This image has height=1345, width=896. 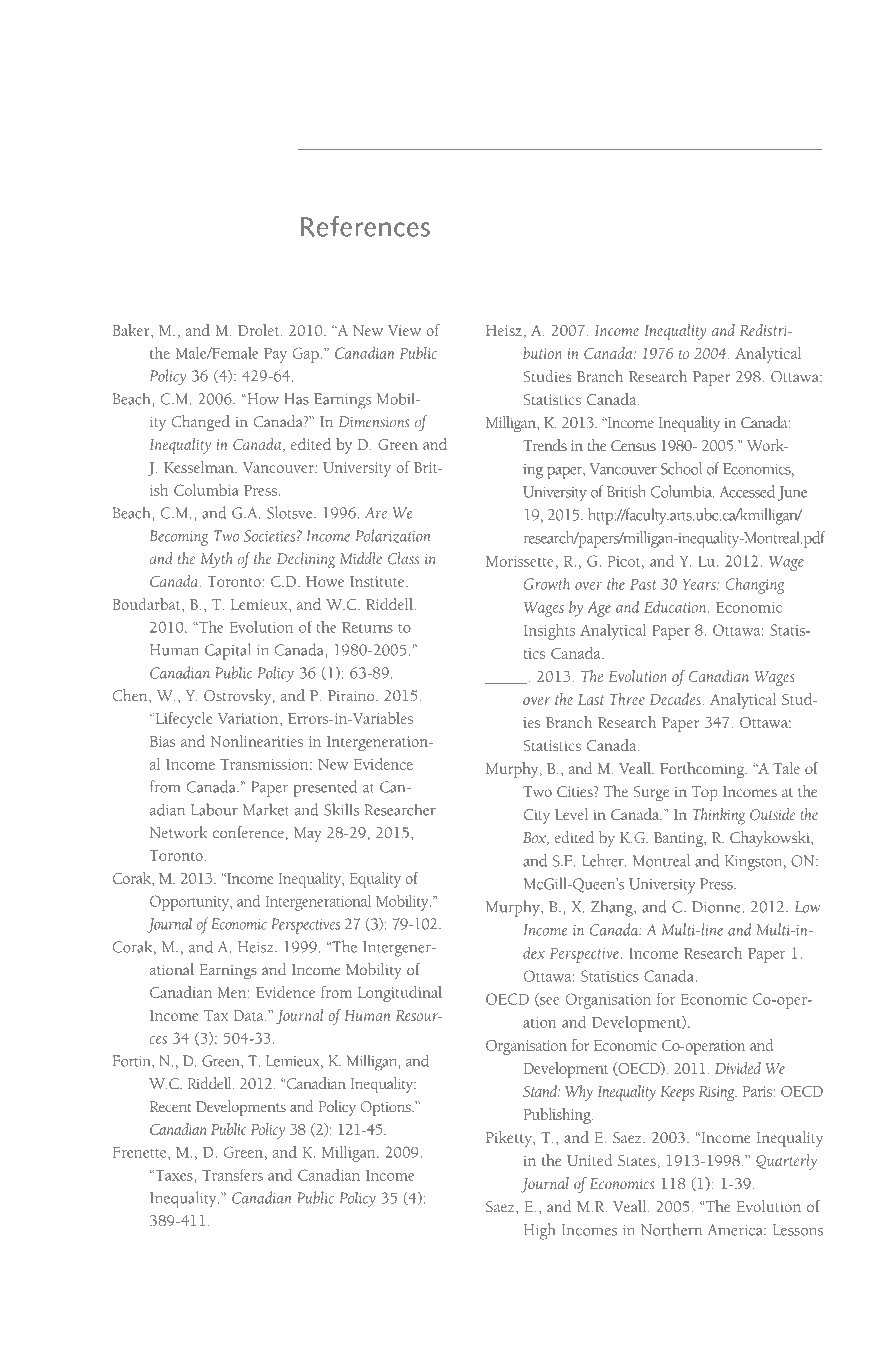 What do you see at coordinates (365, 226) in the image?
I see `References` at bounding box center [365, 226].
